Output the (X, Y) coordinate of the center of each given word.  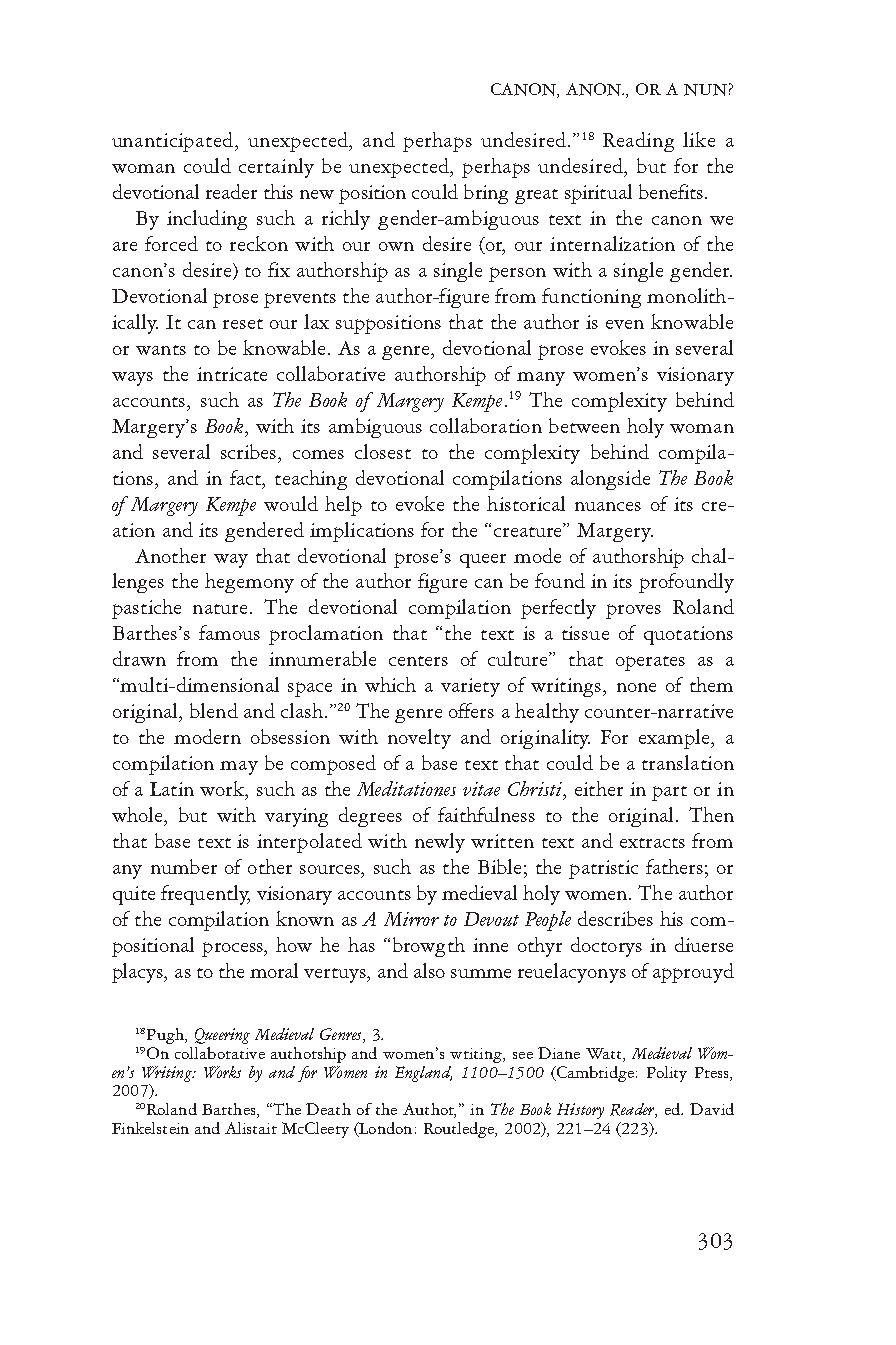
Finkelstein (150, 1128)
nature (220, 609)
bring (486, 194)
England (423, 1074)
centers (418, 661)
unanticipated (174, 142)
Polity (667, 1074)
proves (633, 611)
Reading (638, 142)
